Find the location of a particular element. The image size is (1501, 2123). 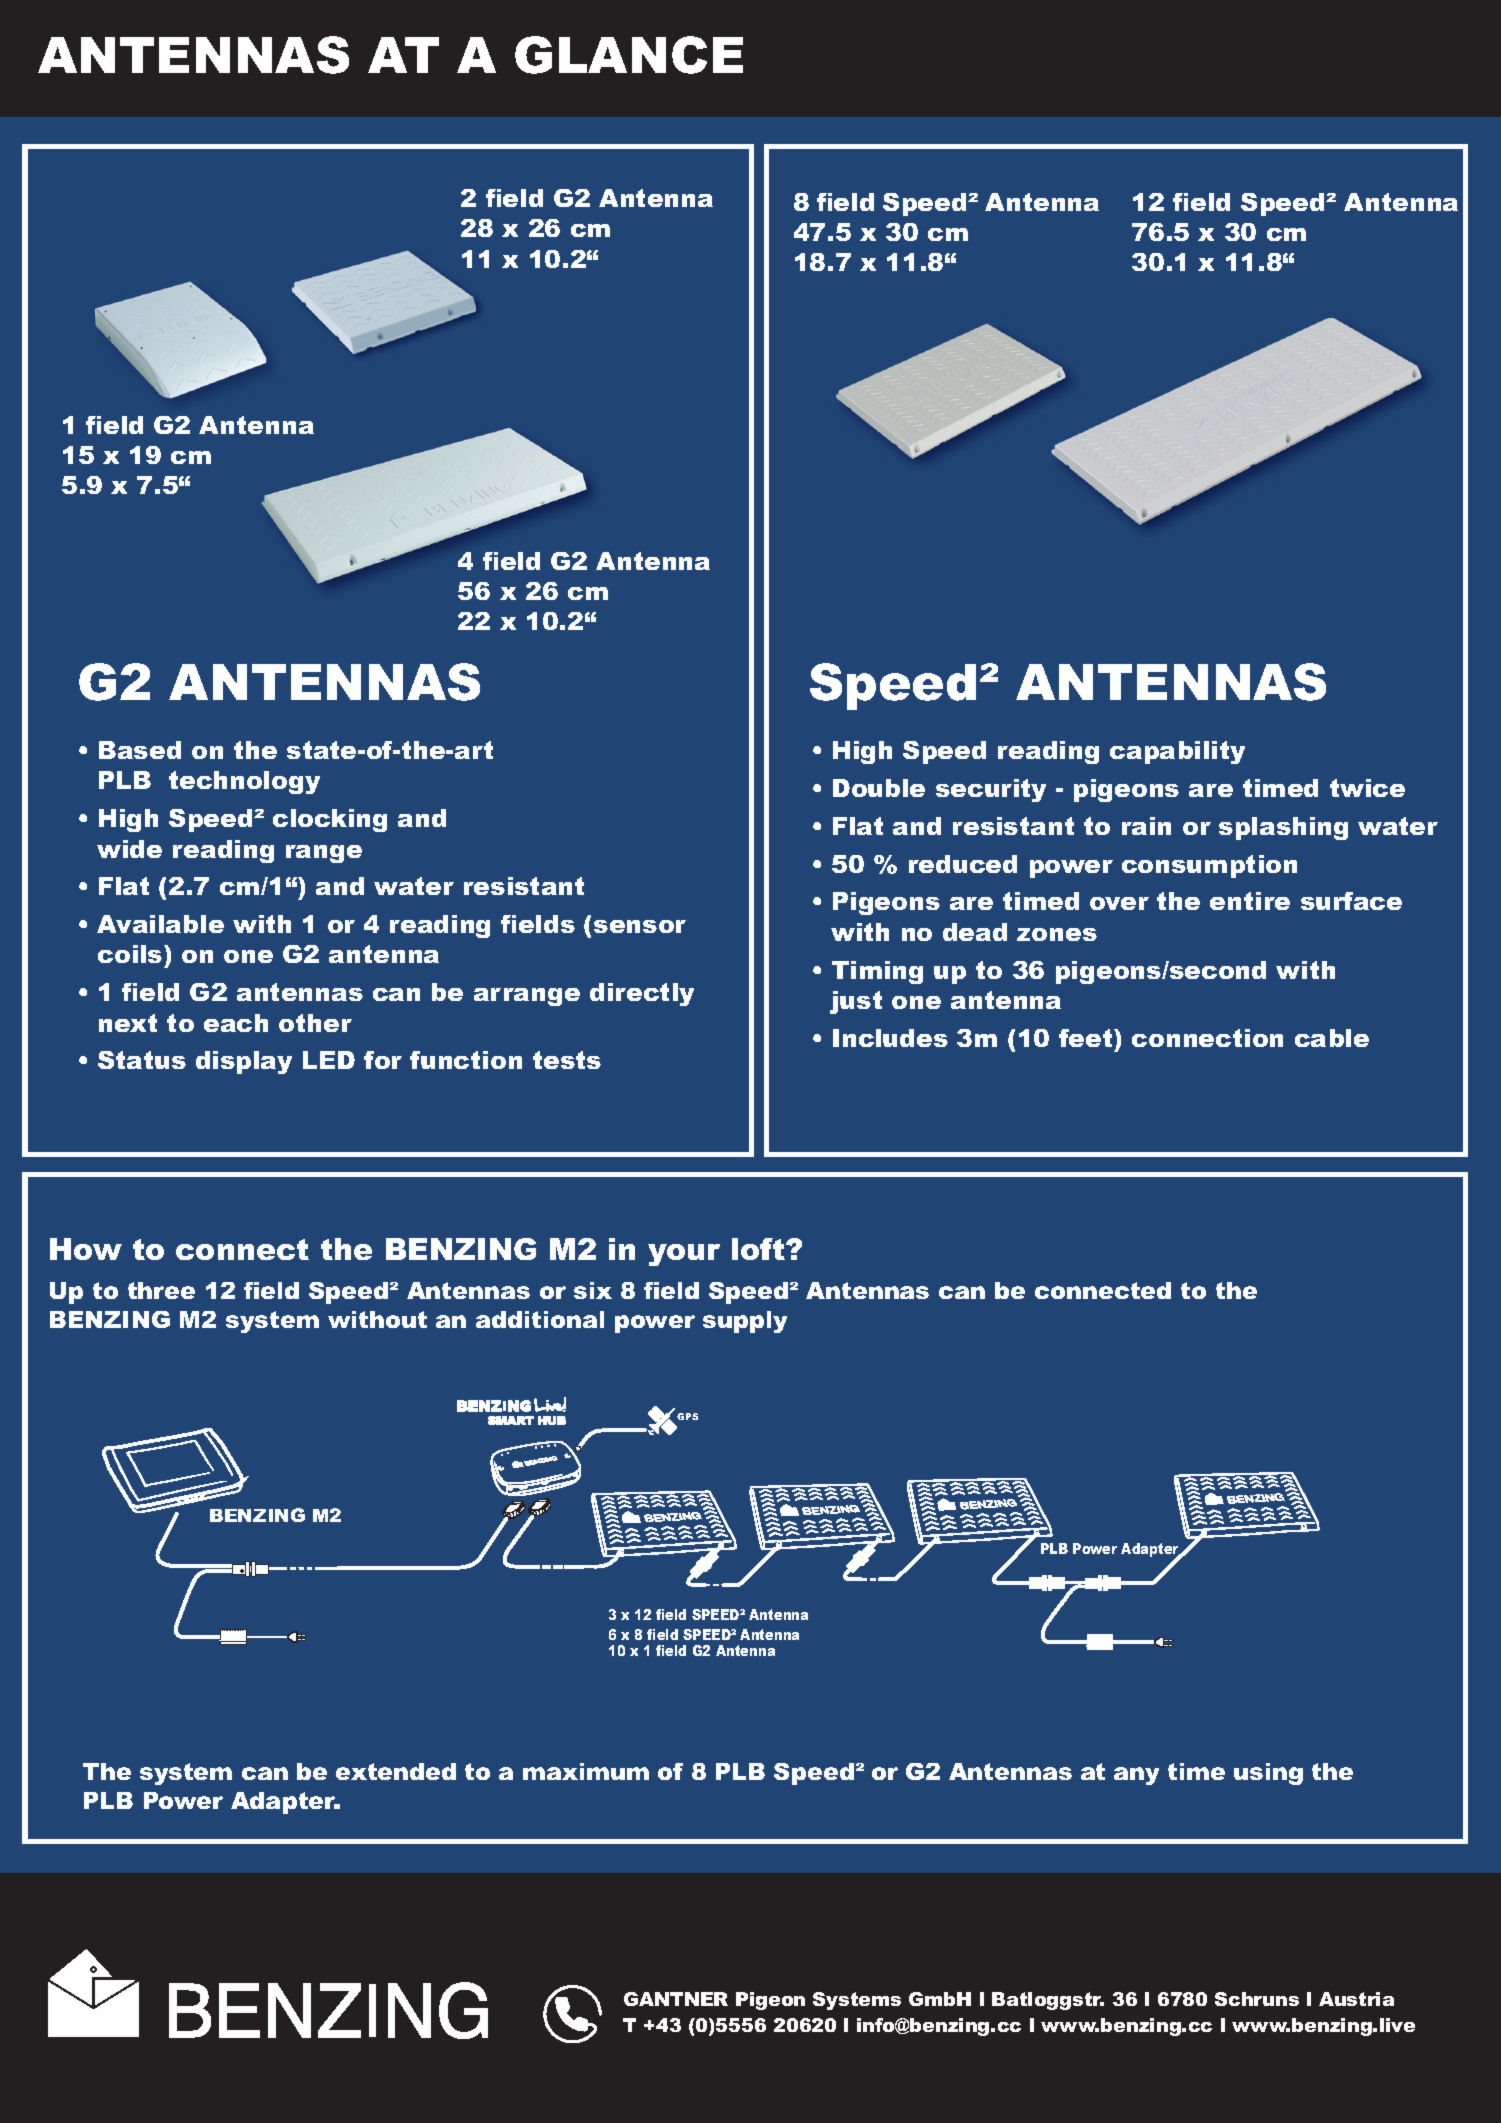

supply is located at coordinates (745, 1322).
